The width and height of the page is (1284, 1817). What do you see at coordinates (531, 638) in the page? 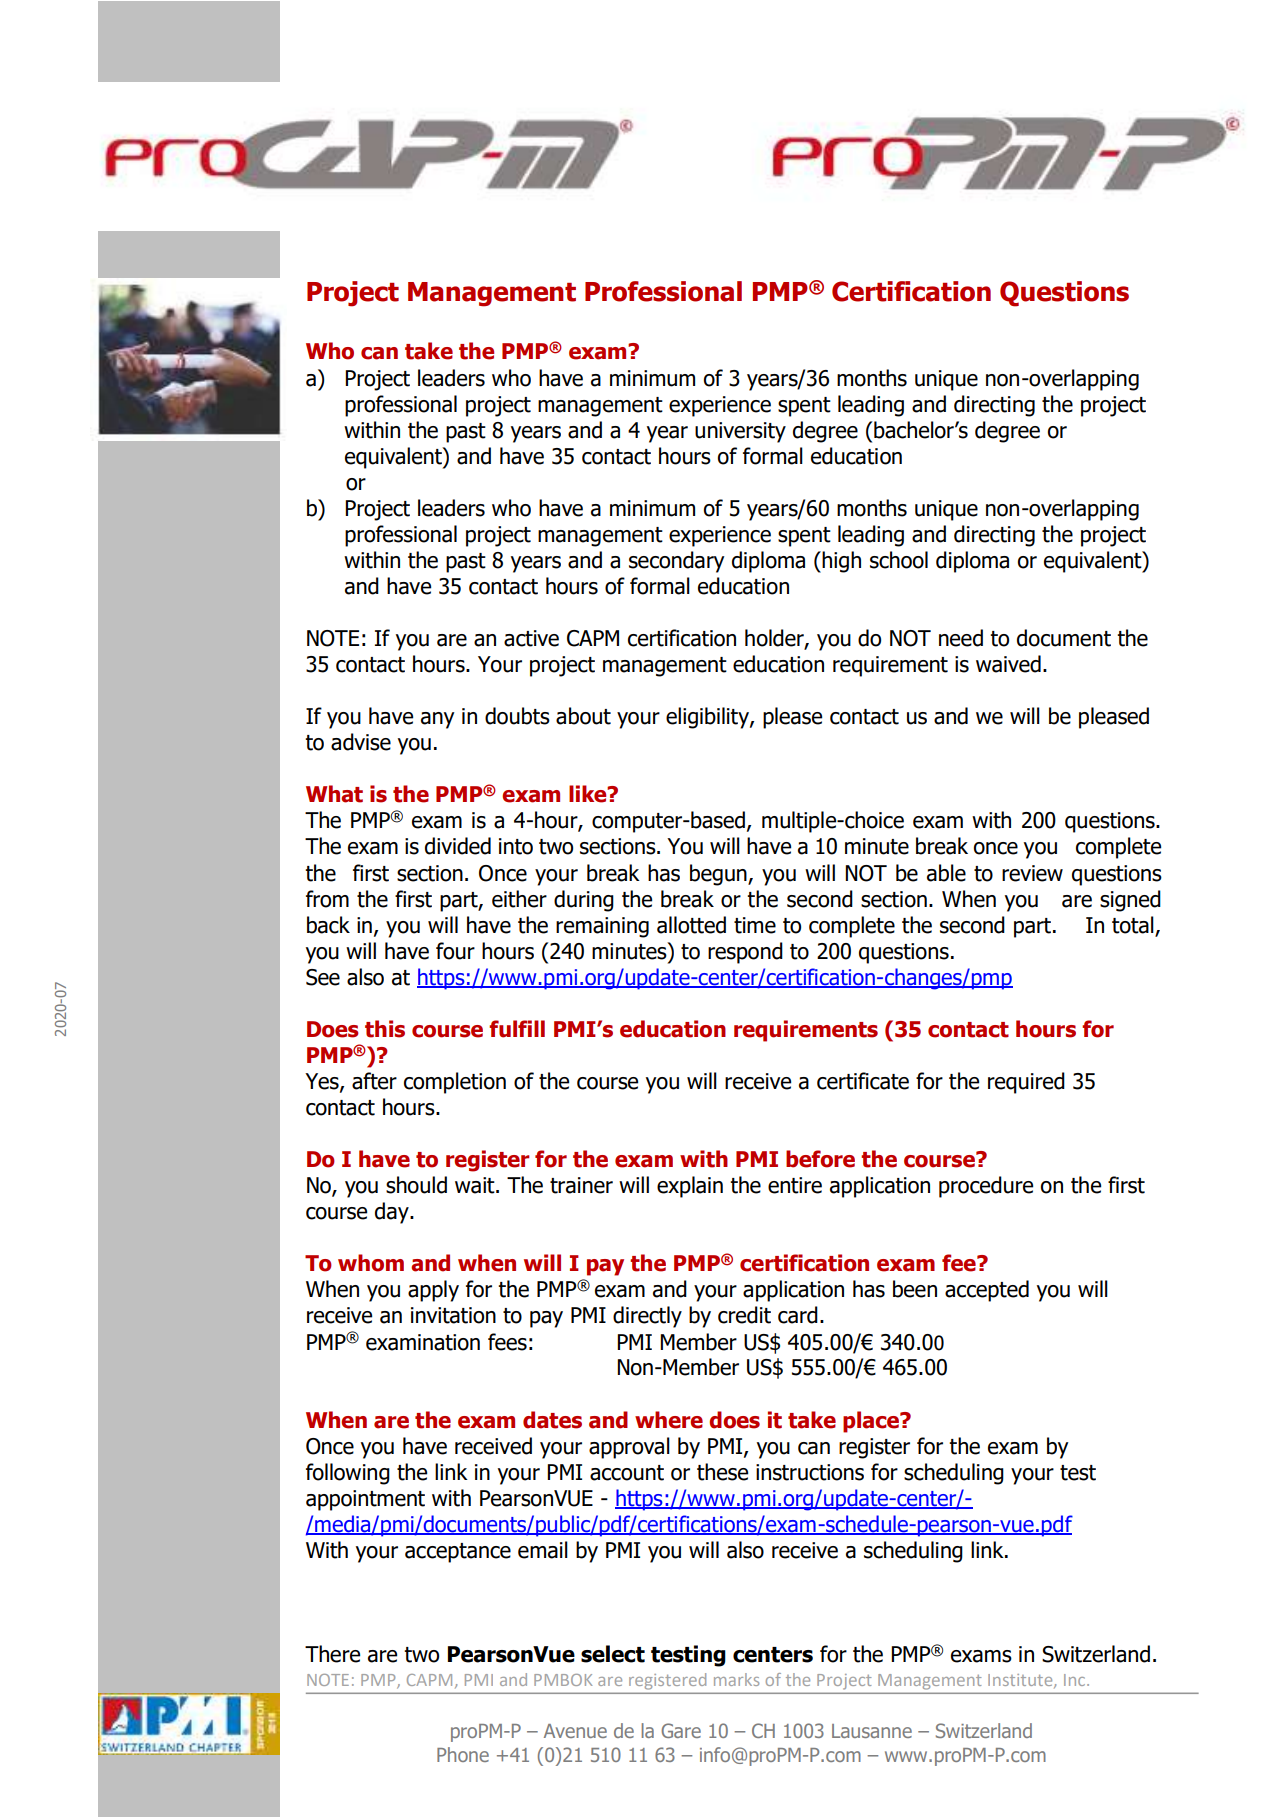
I see `active` at bounding box center [531, 638].
